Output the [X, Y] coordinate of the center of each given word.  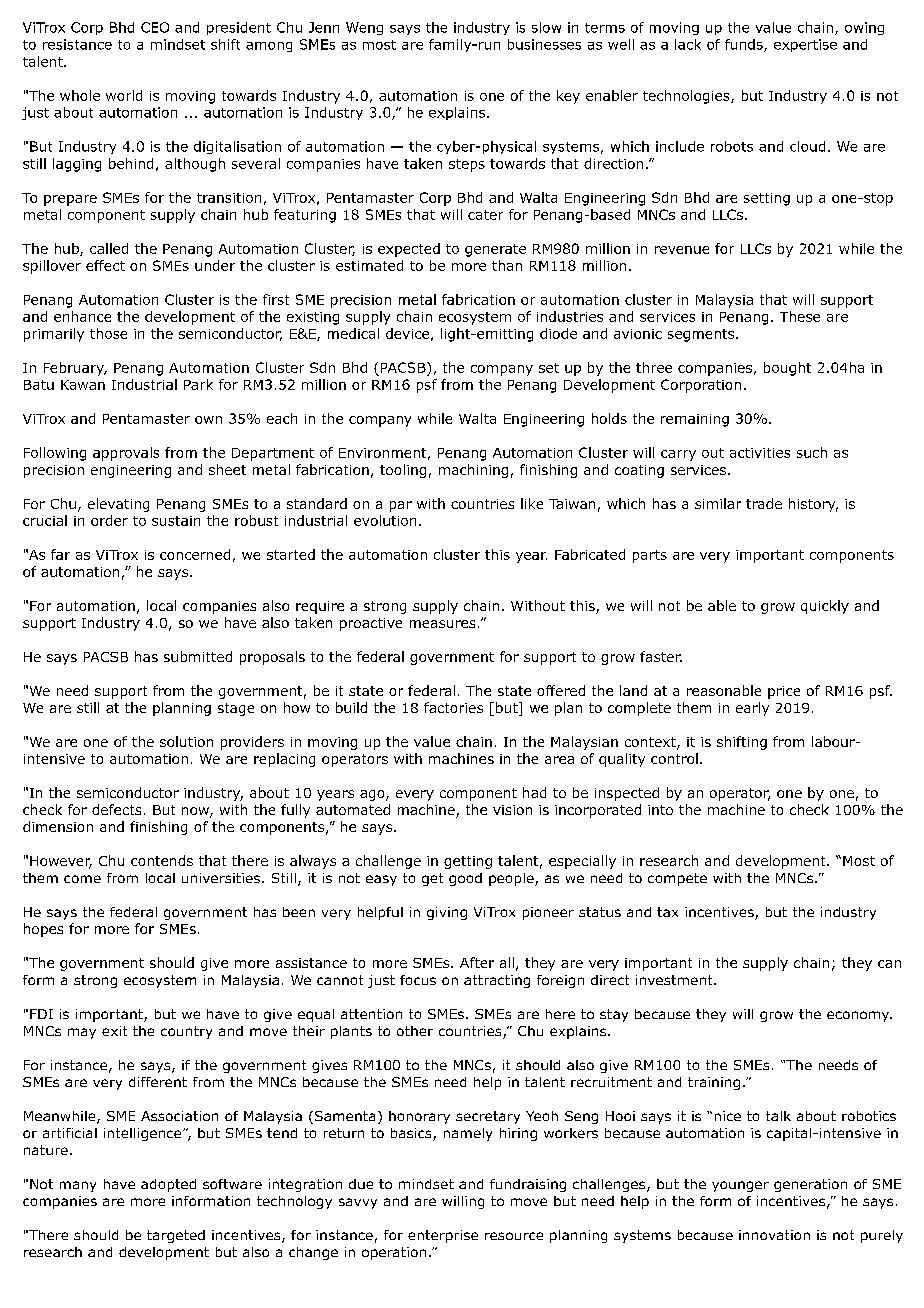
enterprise [443, 1236]
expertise [805, 45]
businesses [544, 44]
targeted [176, 1236]
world [124, 95]
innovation [774, 1235]
